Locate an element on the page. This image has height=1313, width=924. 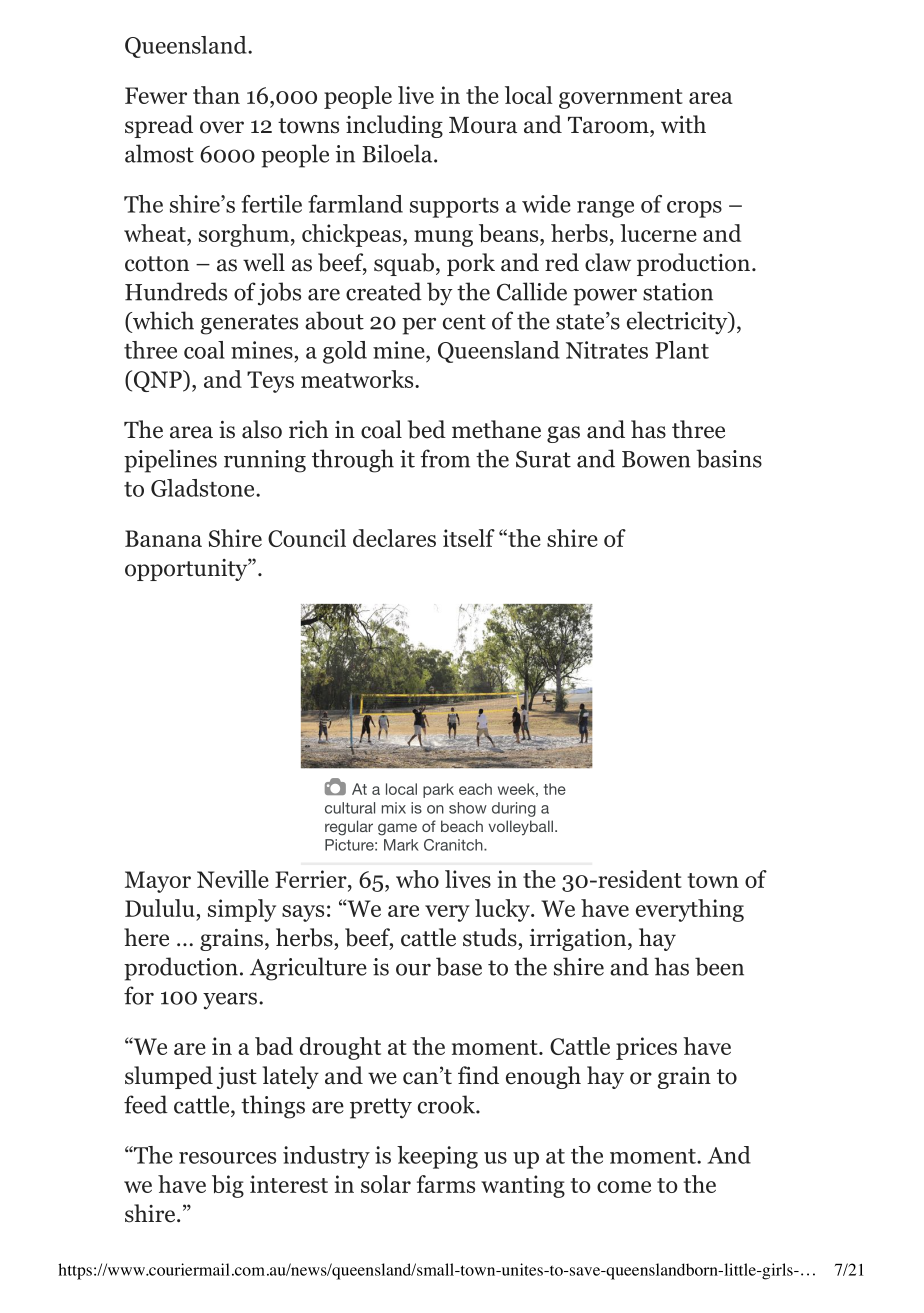
park is located at coordinates (438, 790).
